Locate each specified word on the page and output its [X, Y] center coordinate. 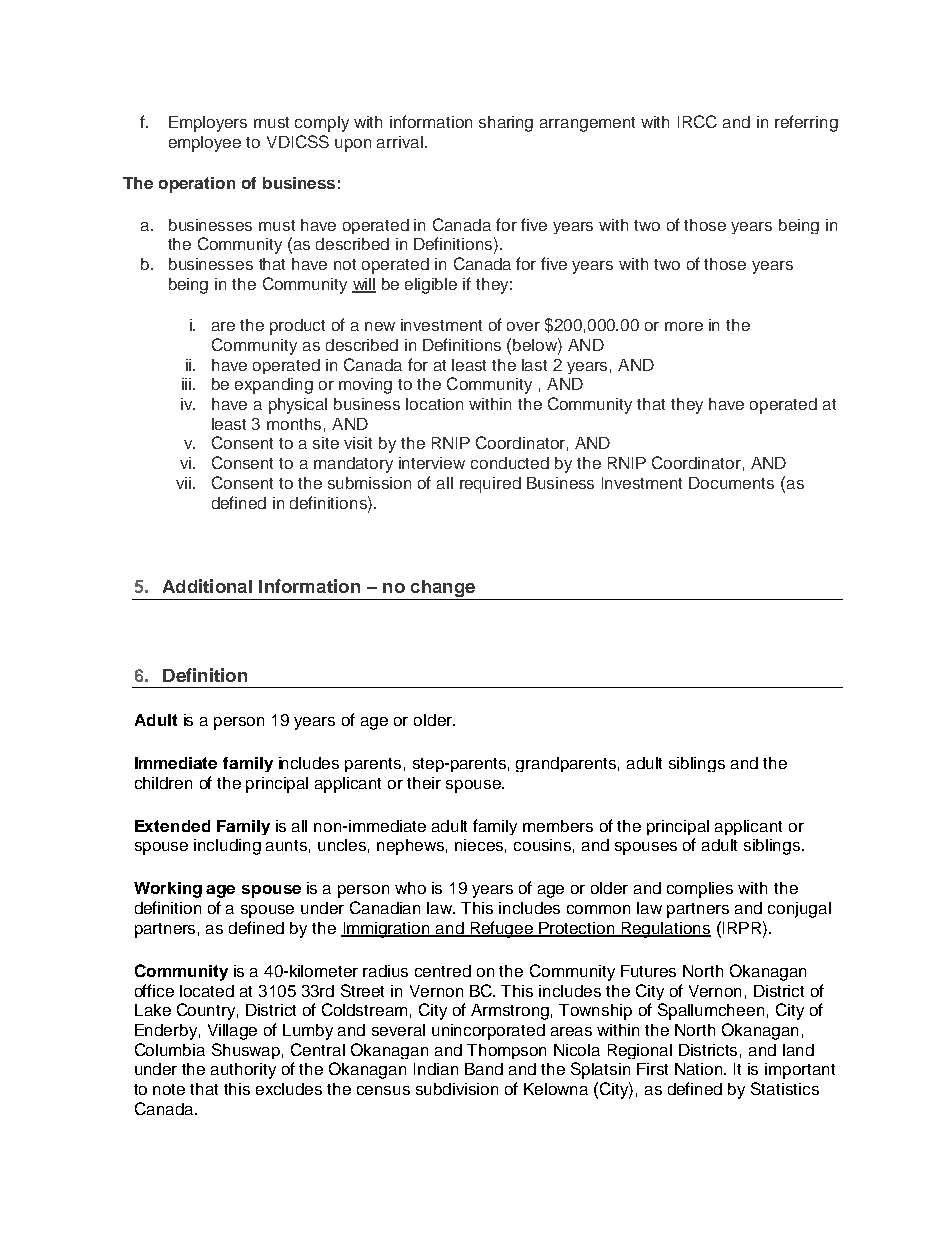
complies [700, 890]
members [558, 826]
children [163, 783]
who [410, 888]
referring [806, 123]
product [297, 327]
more [684, 326]
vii [185, 483]
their [424, 783]
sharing [506, 124]
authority [243, 1071]
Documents [731, 483]
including [227, 847]
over [523, 326]
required [490, 485]
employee [205, 144]
